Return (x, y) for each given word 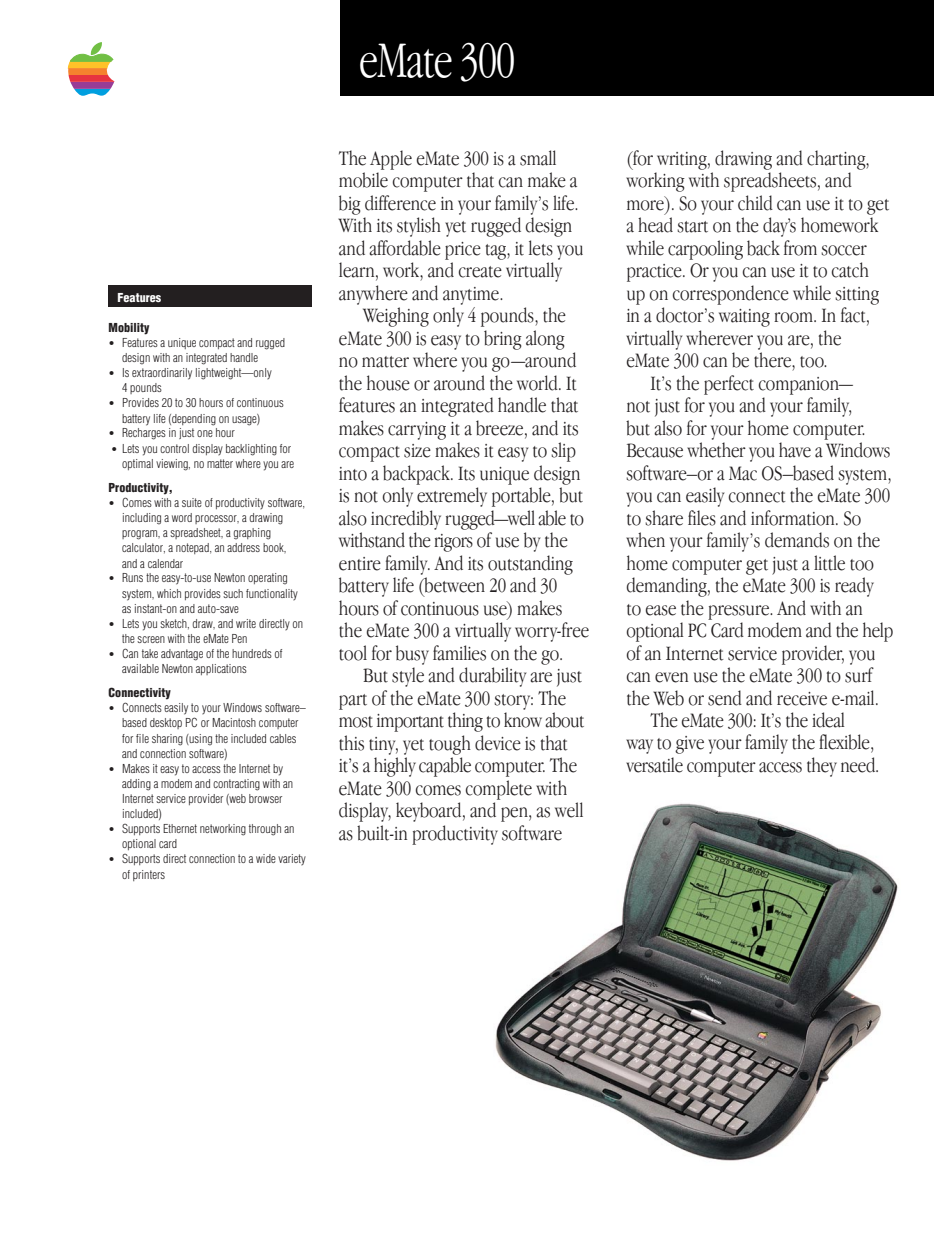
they (822, 767)
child (755, 203)
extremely (452, 497)
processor (217, 519)
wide (266, 858)
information (794, 518)
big (350, 205)
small (538, 158)
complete (498, 790)
